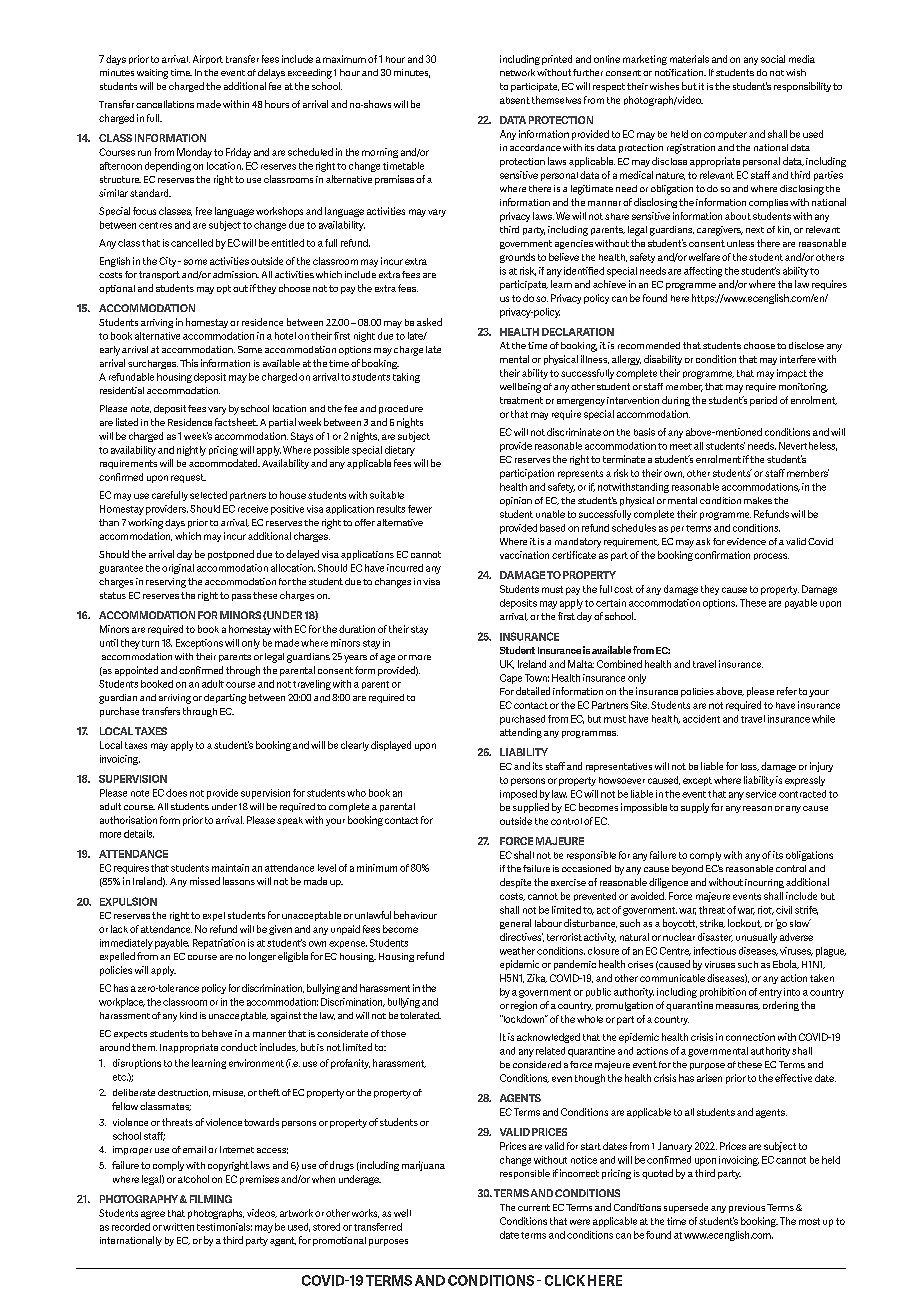  Describe the element at coordinates (420, 1015) in the image. I see `tolerated` at that location.
